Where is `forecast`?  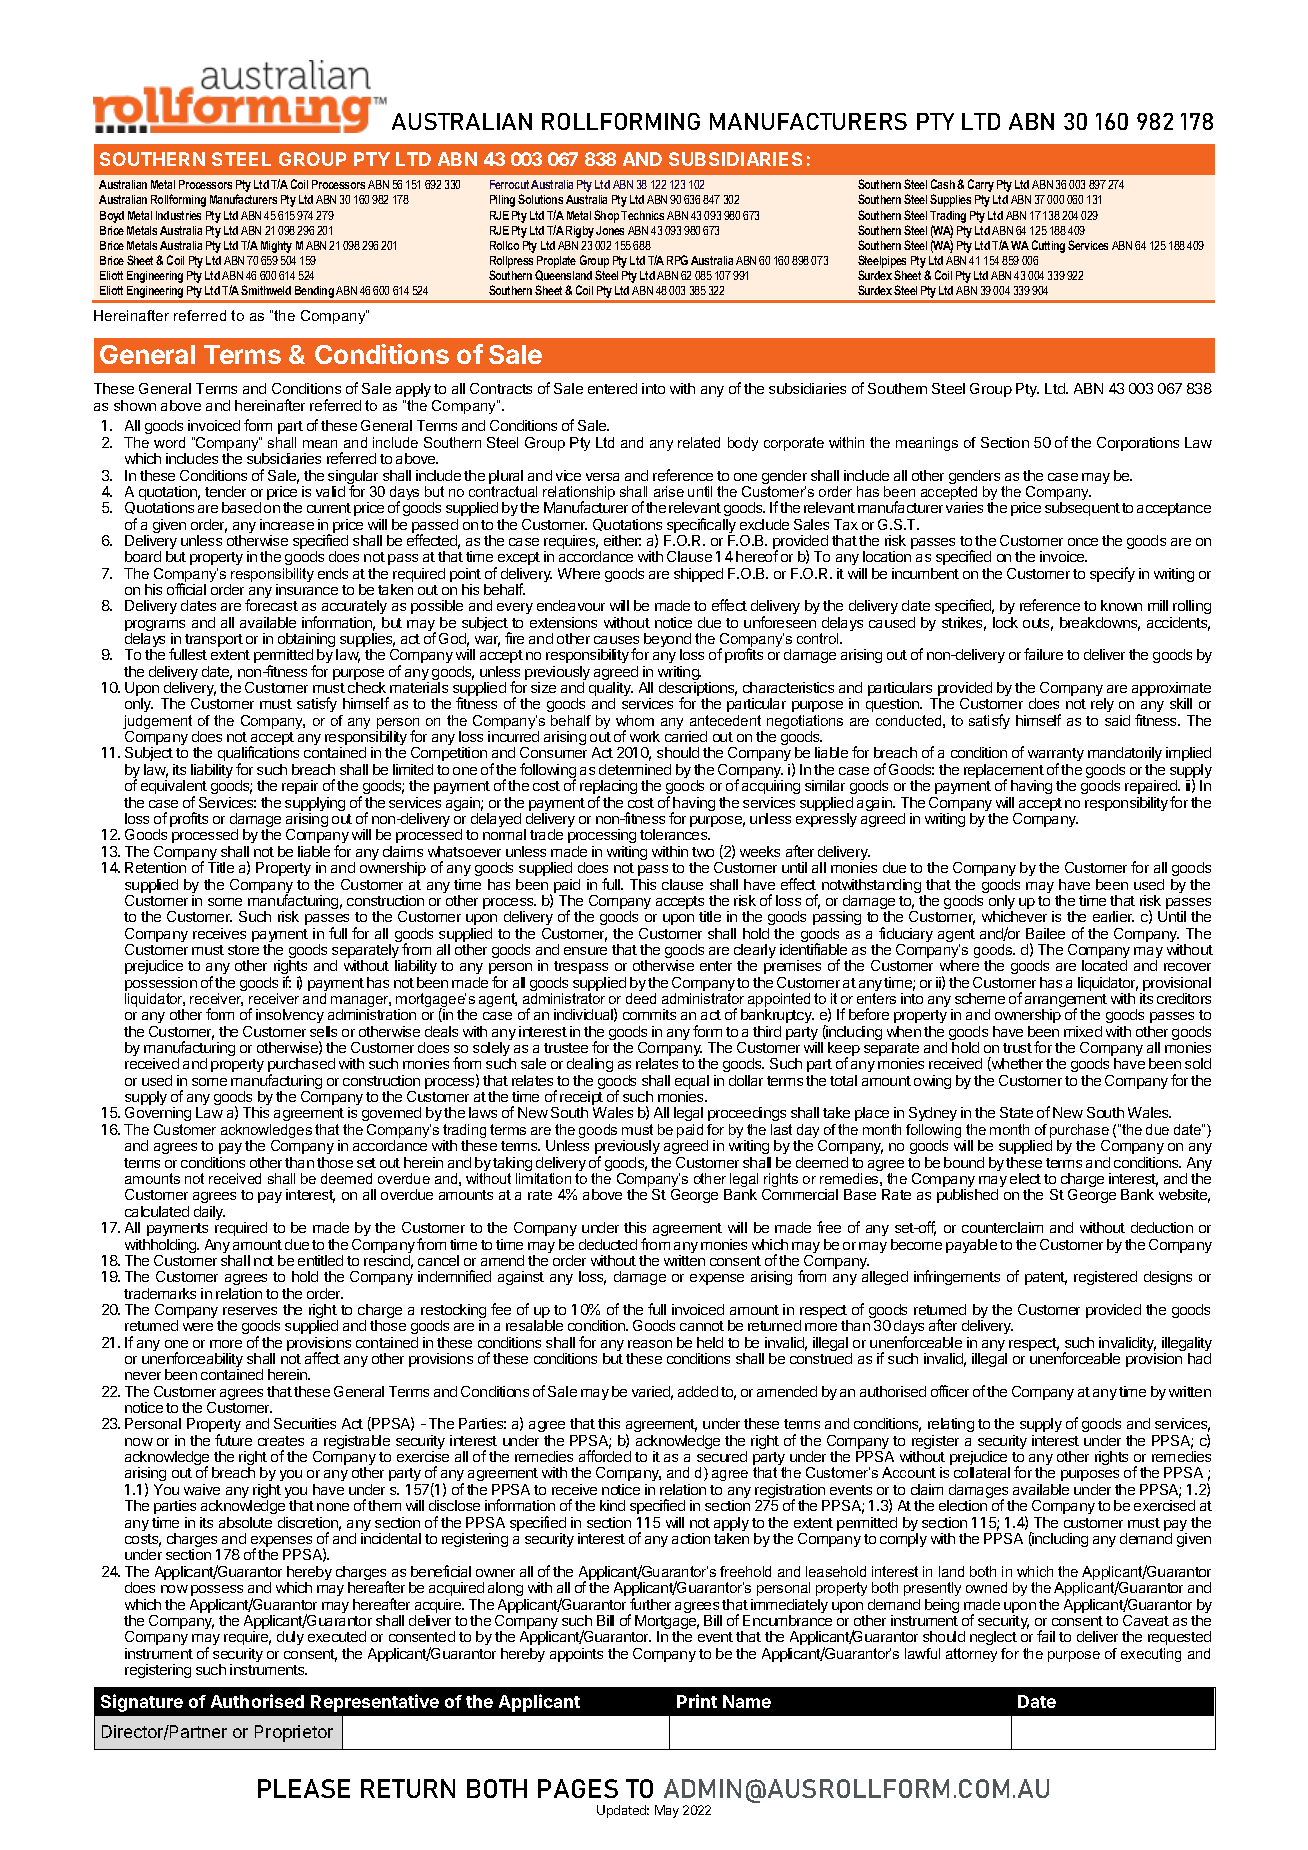 forecast is located at coordinates (271, 605).
